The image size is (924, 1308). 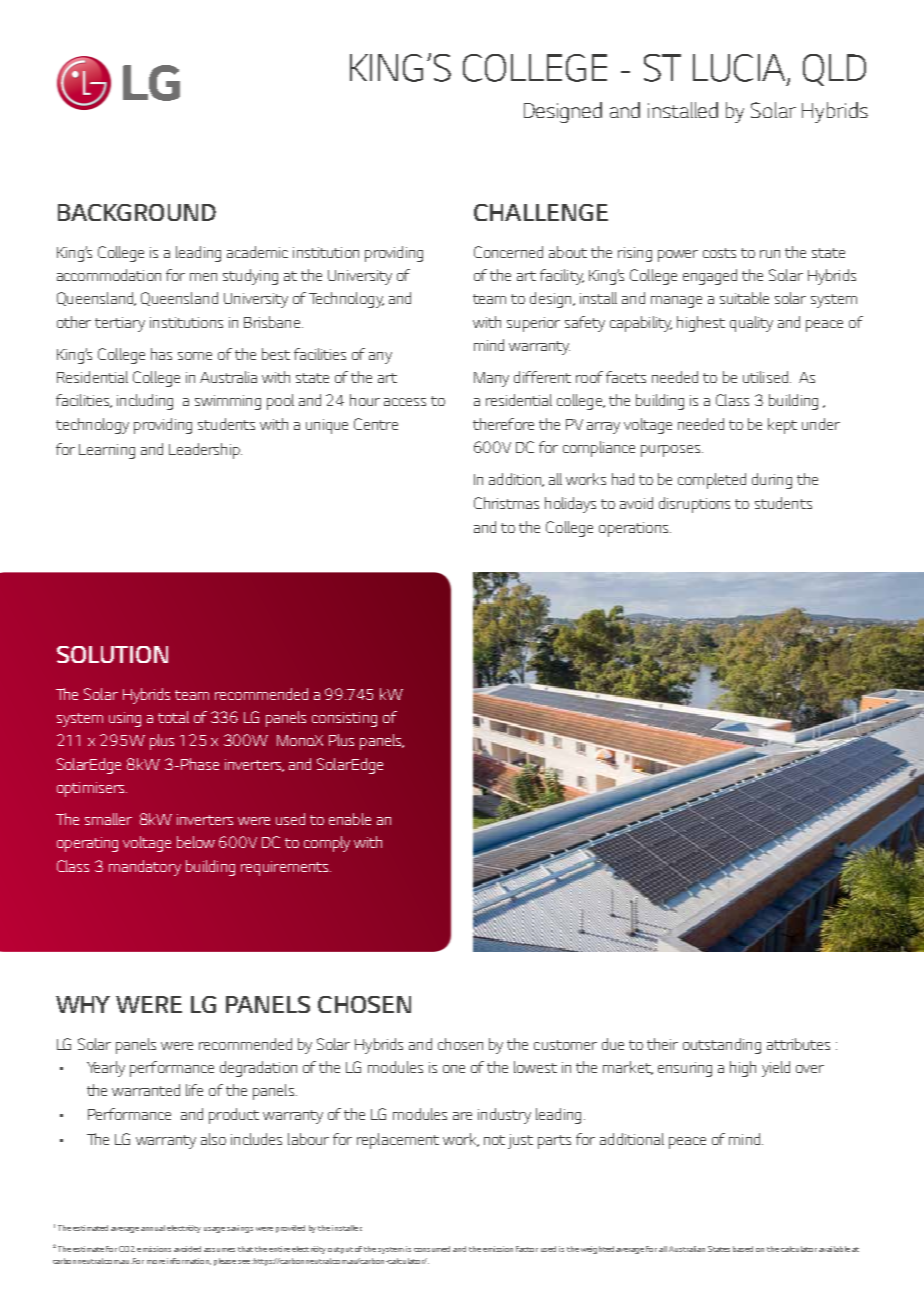 I want to click on consumed, so click(x=432, y=1249).
